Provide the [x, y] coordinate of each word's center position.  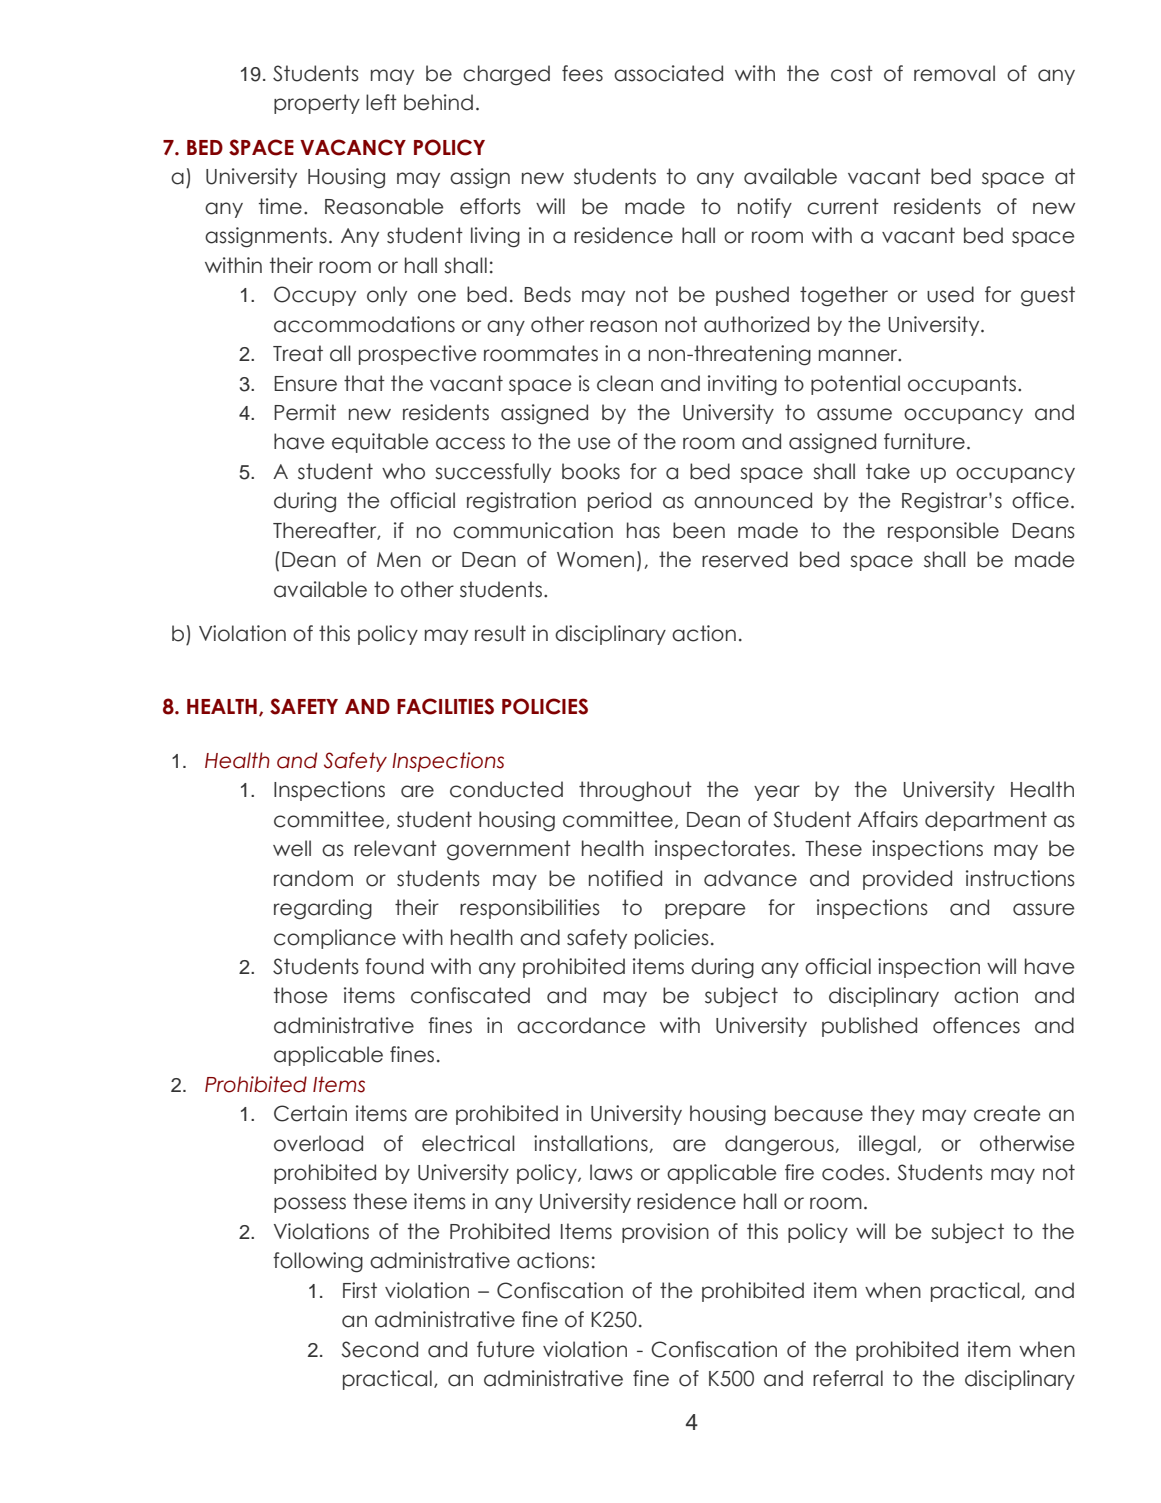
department [986, 821]
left [381, 102]
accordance [581, 1025]
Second [379, 1349]
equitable [380, 443]
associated [668, 73]
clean [625, 383]
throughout [635, 791]
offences [976, 1025]
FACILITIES [445, 706]
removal [954, 73]
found [394, 966]
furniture [924, 441]
